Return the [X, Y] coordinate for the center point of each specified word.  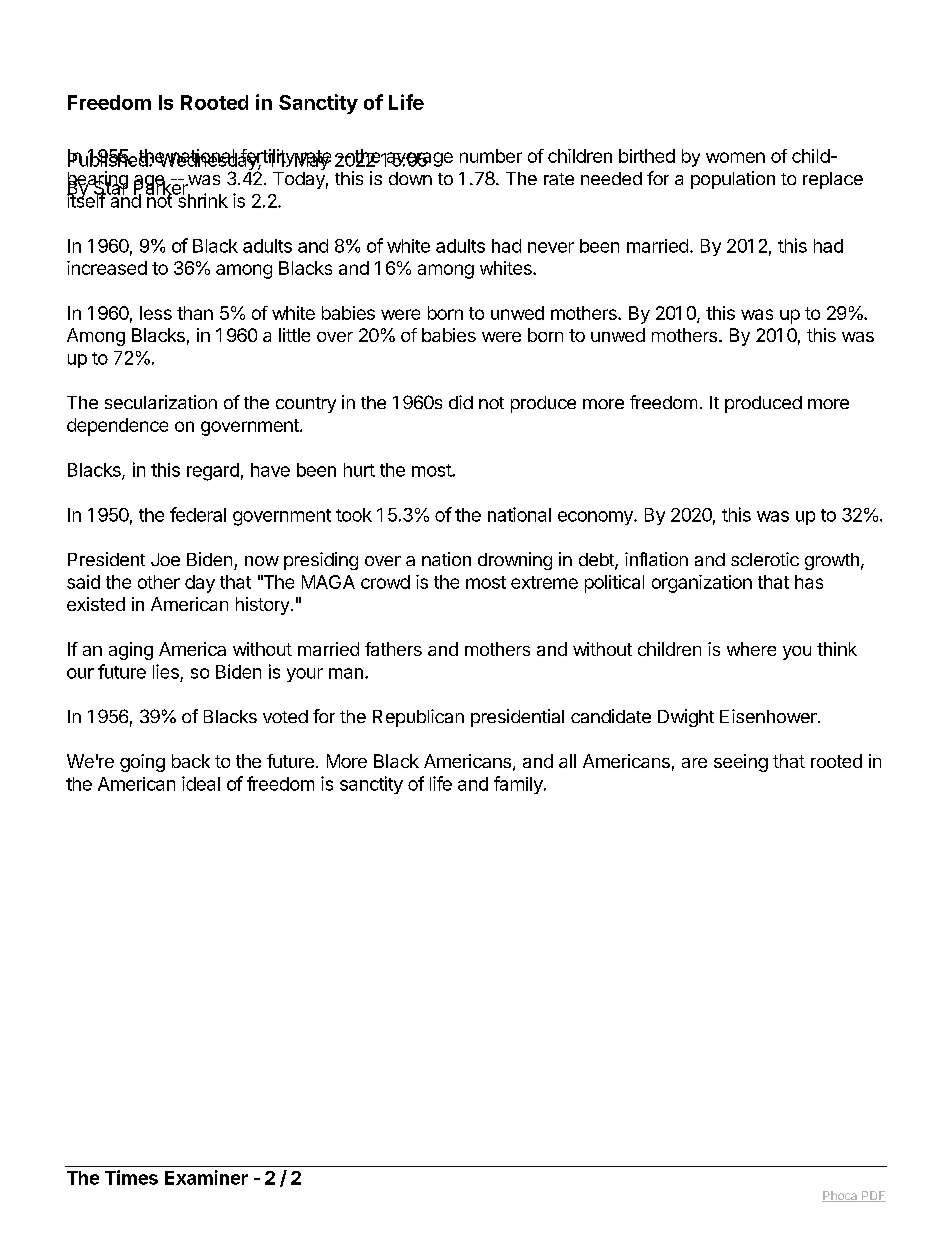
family [519, 785]
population [733, 180]
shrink [201, 200]
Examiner [206, 1177]
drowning [515, 561]
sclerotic [765, 559]
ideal [201, 783]
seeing [741, 763]
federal [198, 514]
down [410, 178]
